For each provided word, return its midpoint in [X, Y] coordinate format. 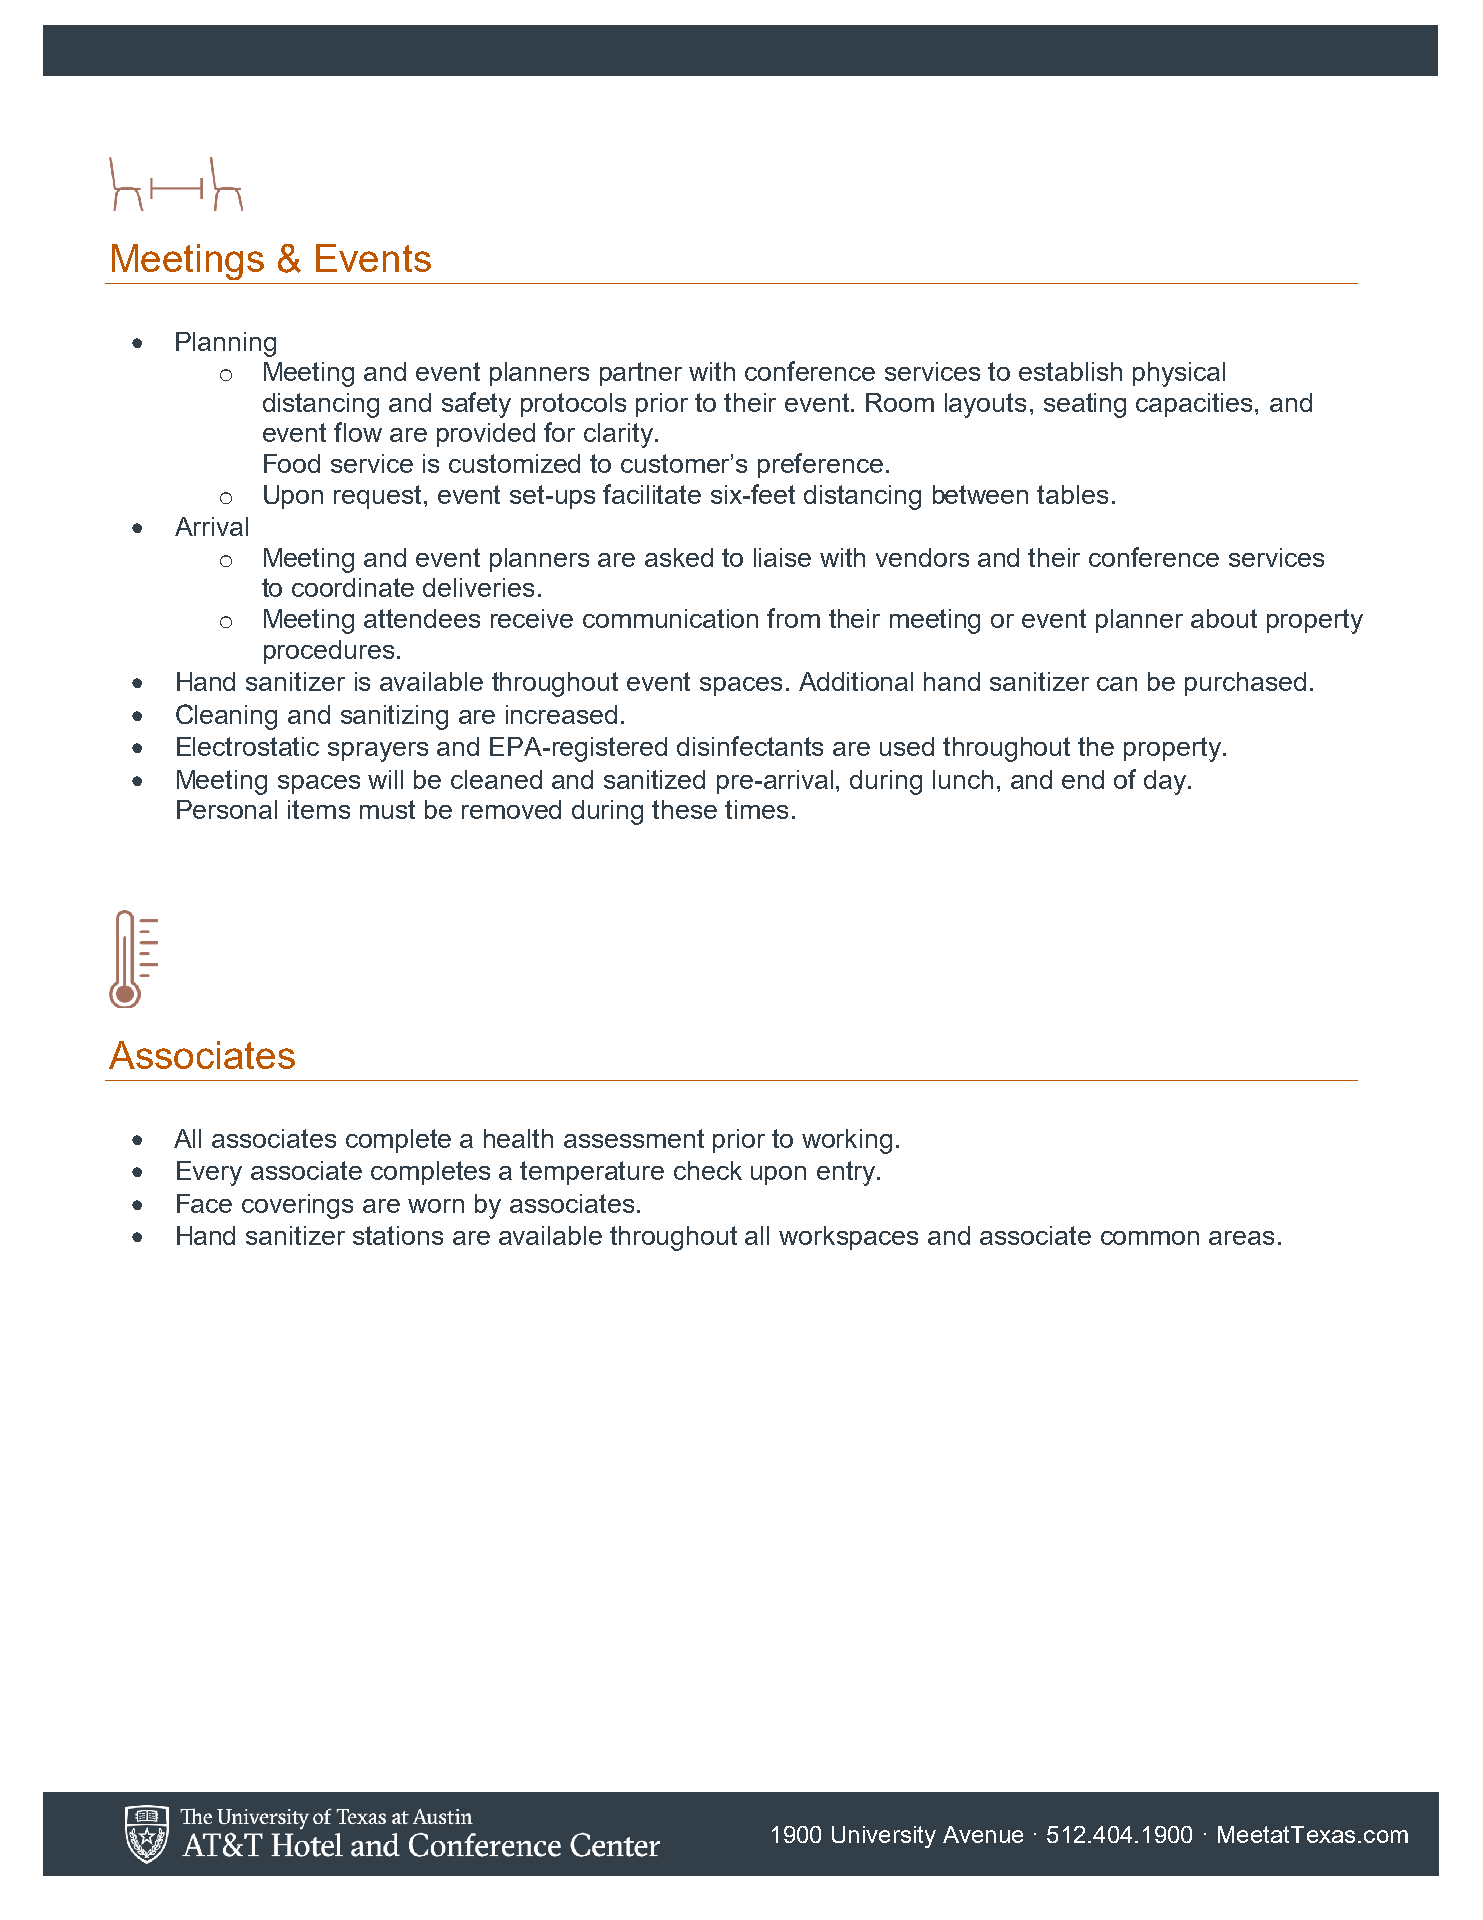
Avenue [983, 1834]
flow [358, 432]
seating [1085, 405]
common [1150, 1238]
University [884, 1837]
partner [641, 374]
